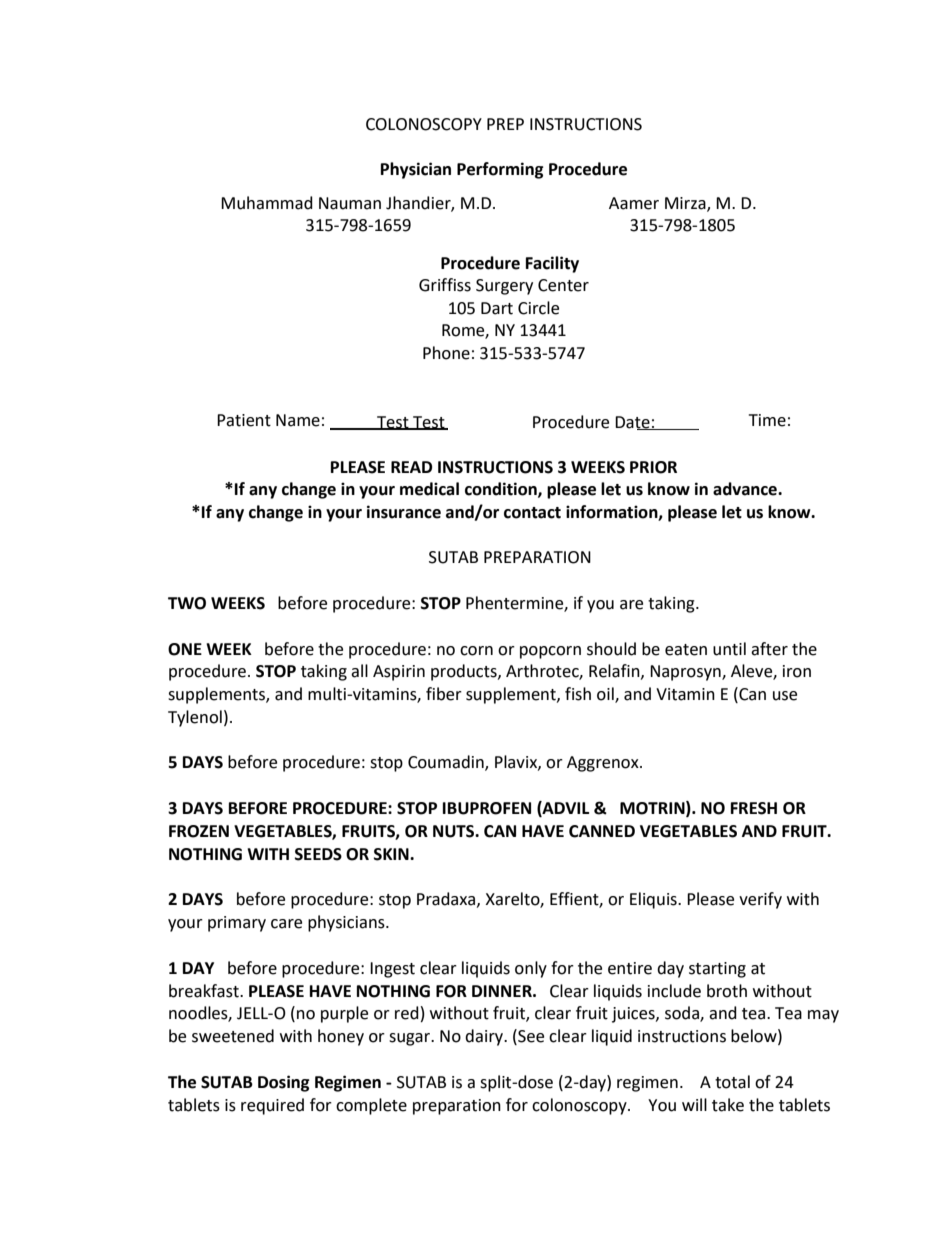 This image has width=952, height=1233. Describe the element at coordinates (485, 1037) in the image. I see `dairy` at that location.
